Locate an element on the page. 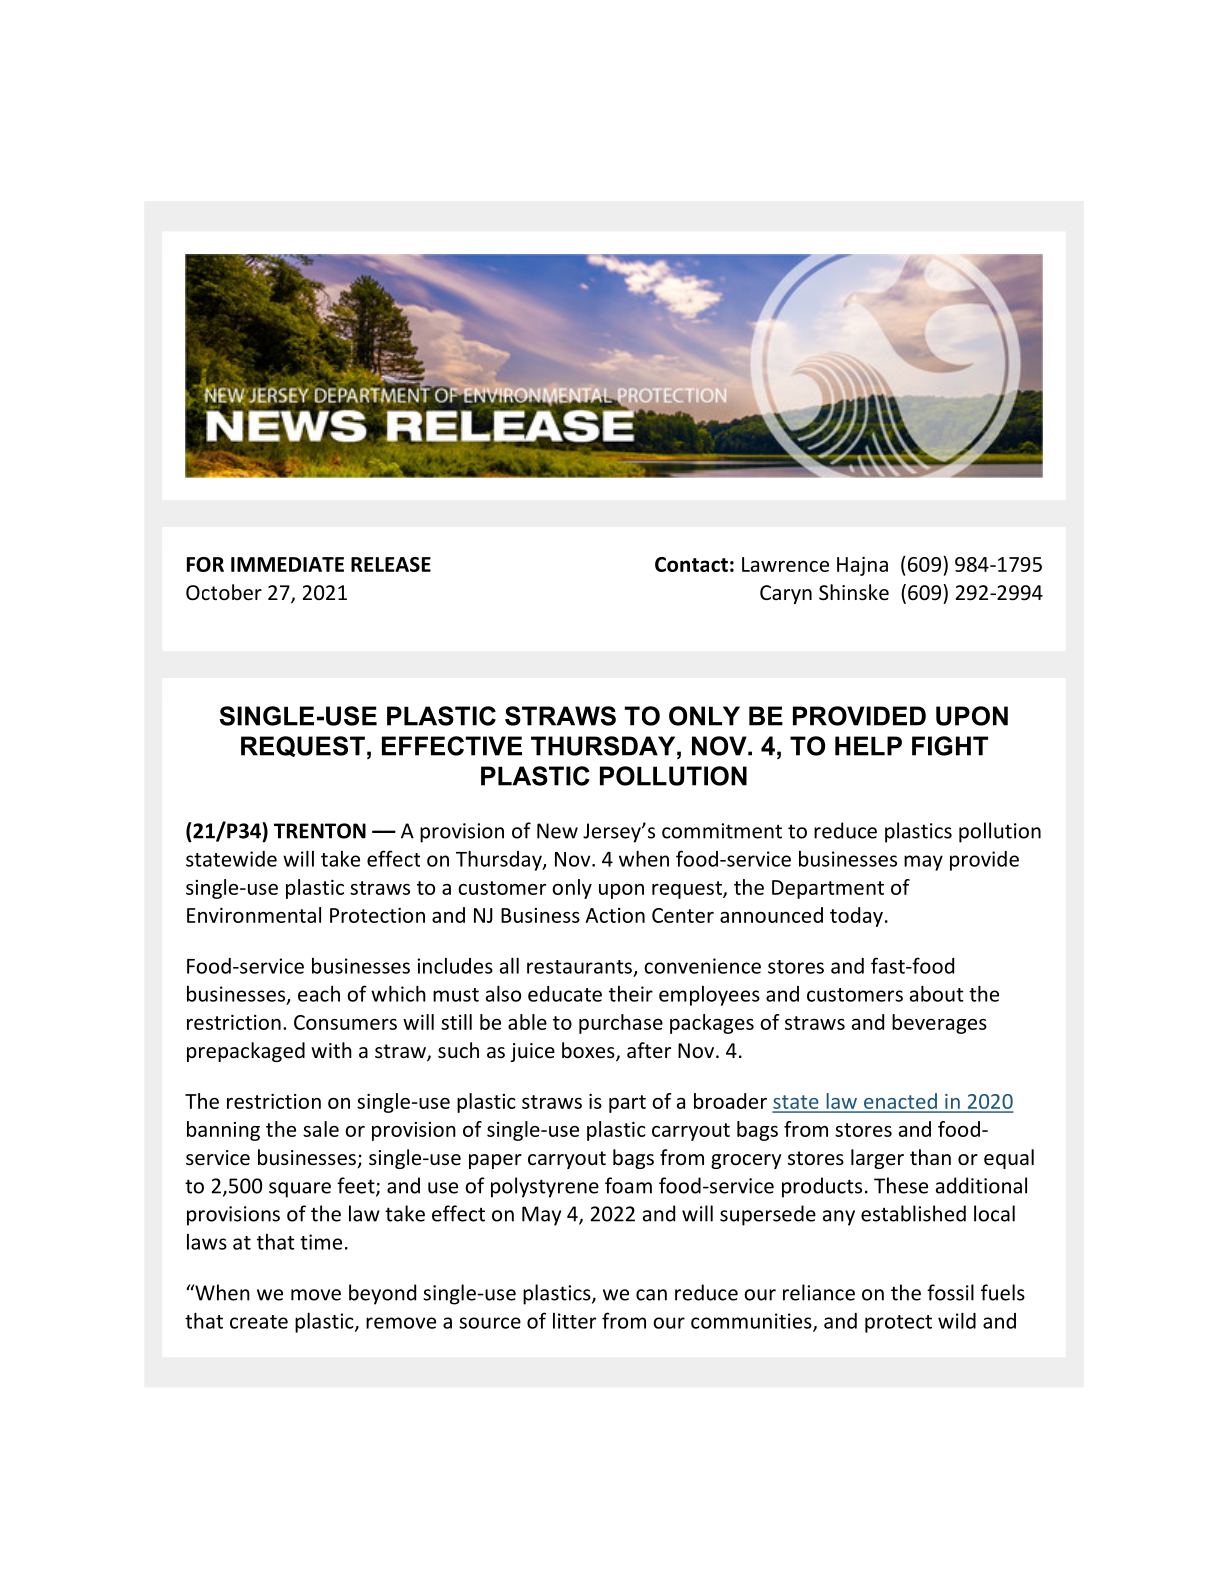  restaurants is located at coordinates (579, 967).
